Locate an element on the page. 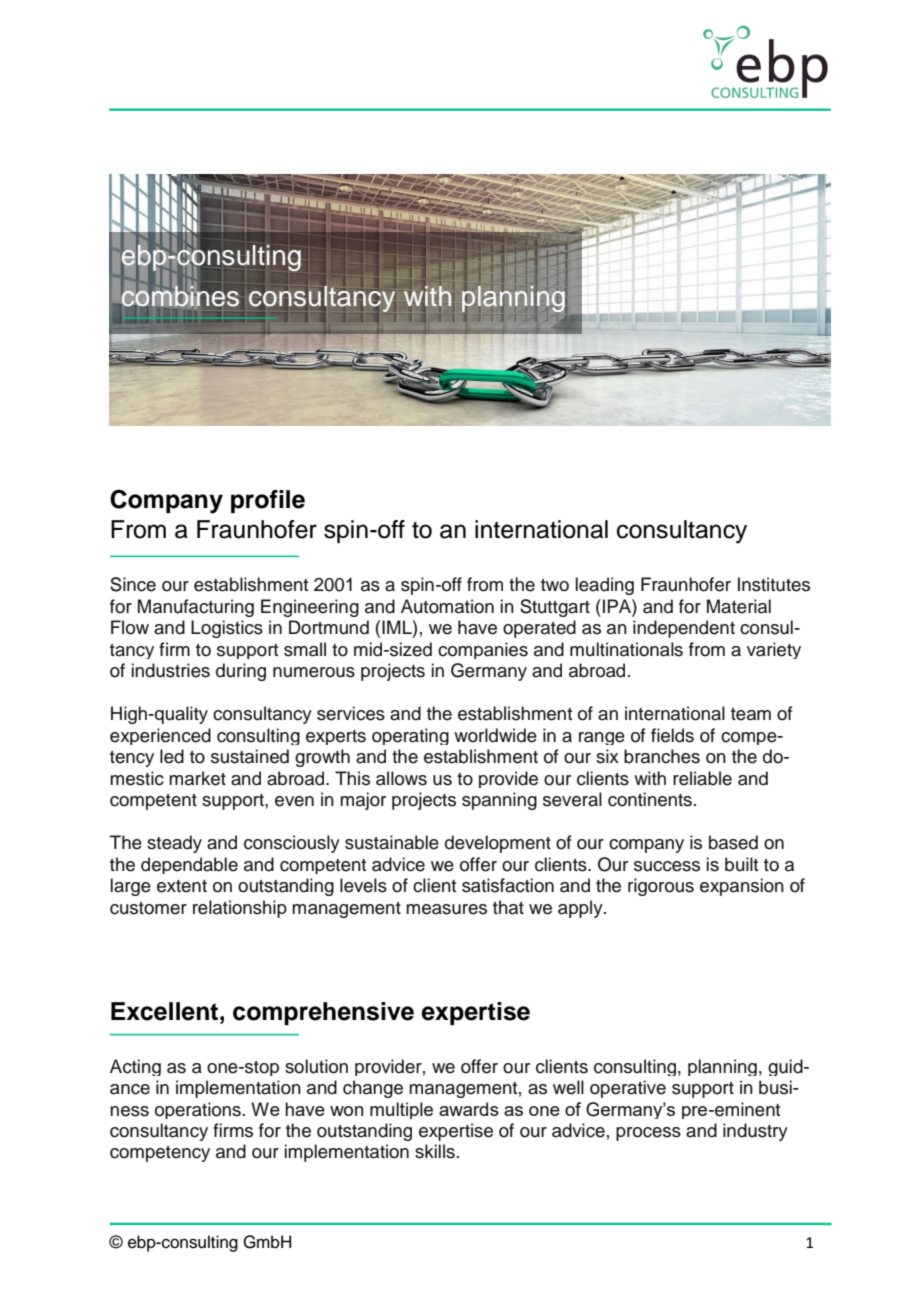  operating is located at coordinates (410, 736).
